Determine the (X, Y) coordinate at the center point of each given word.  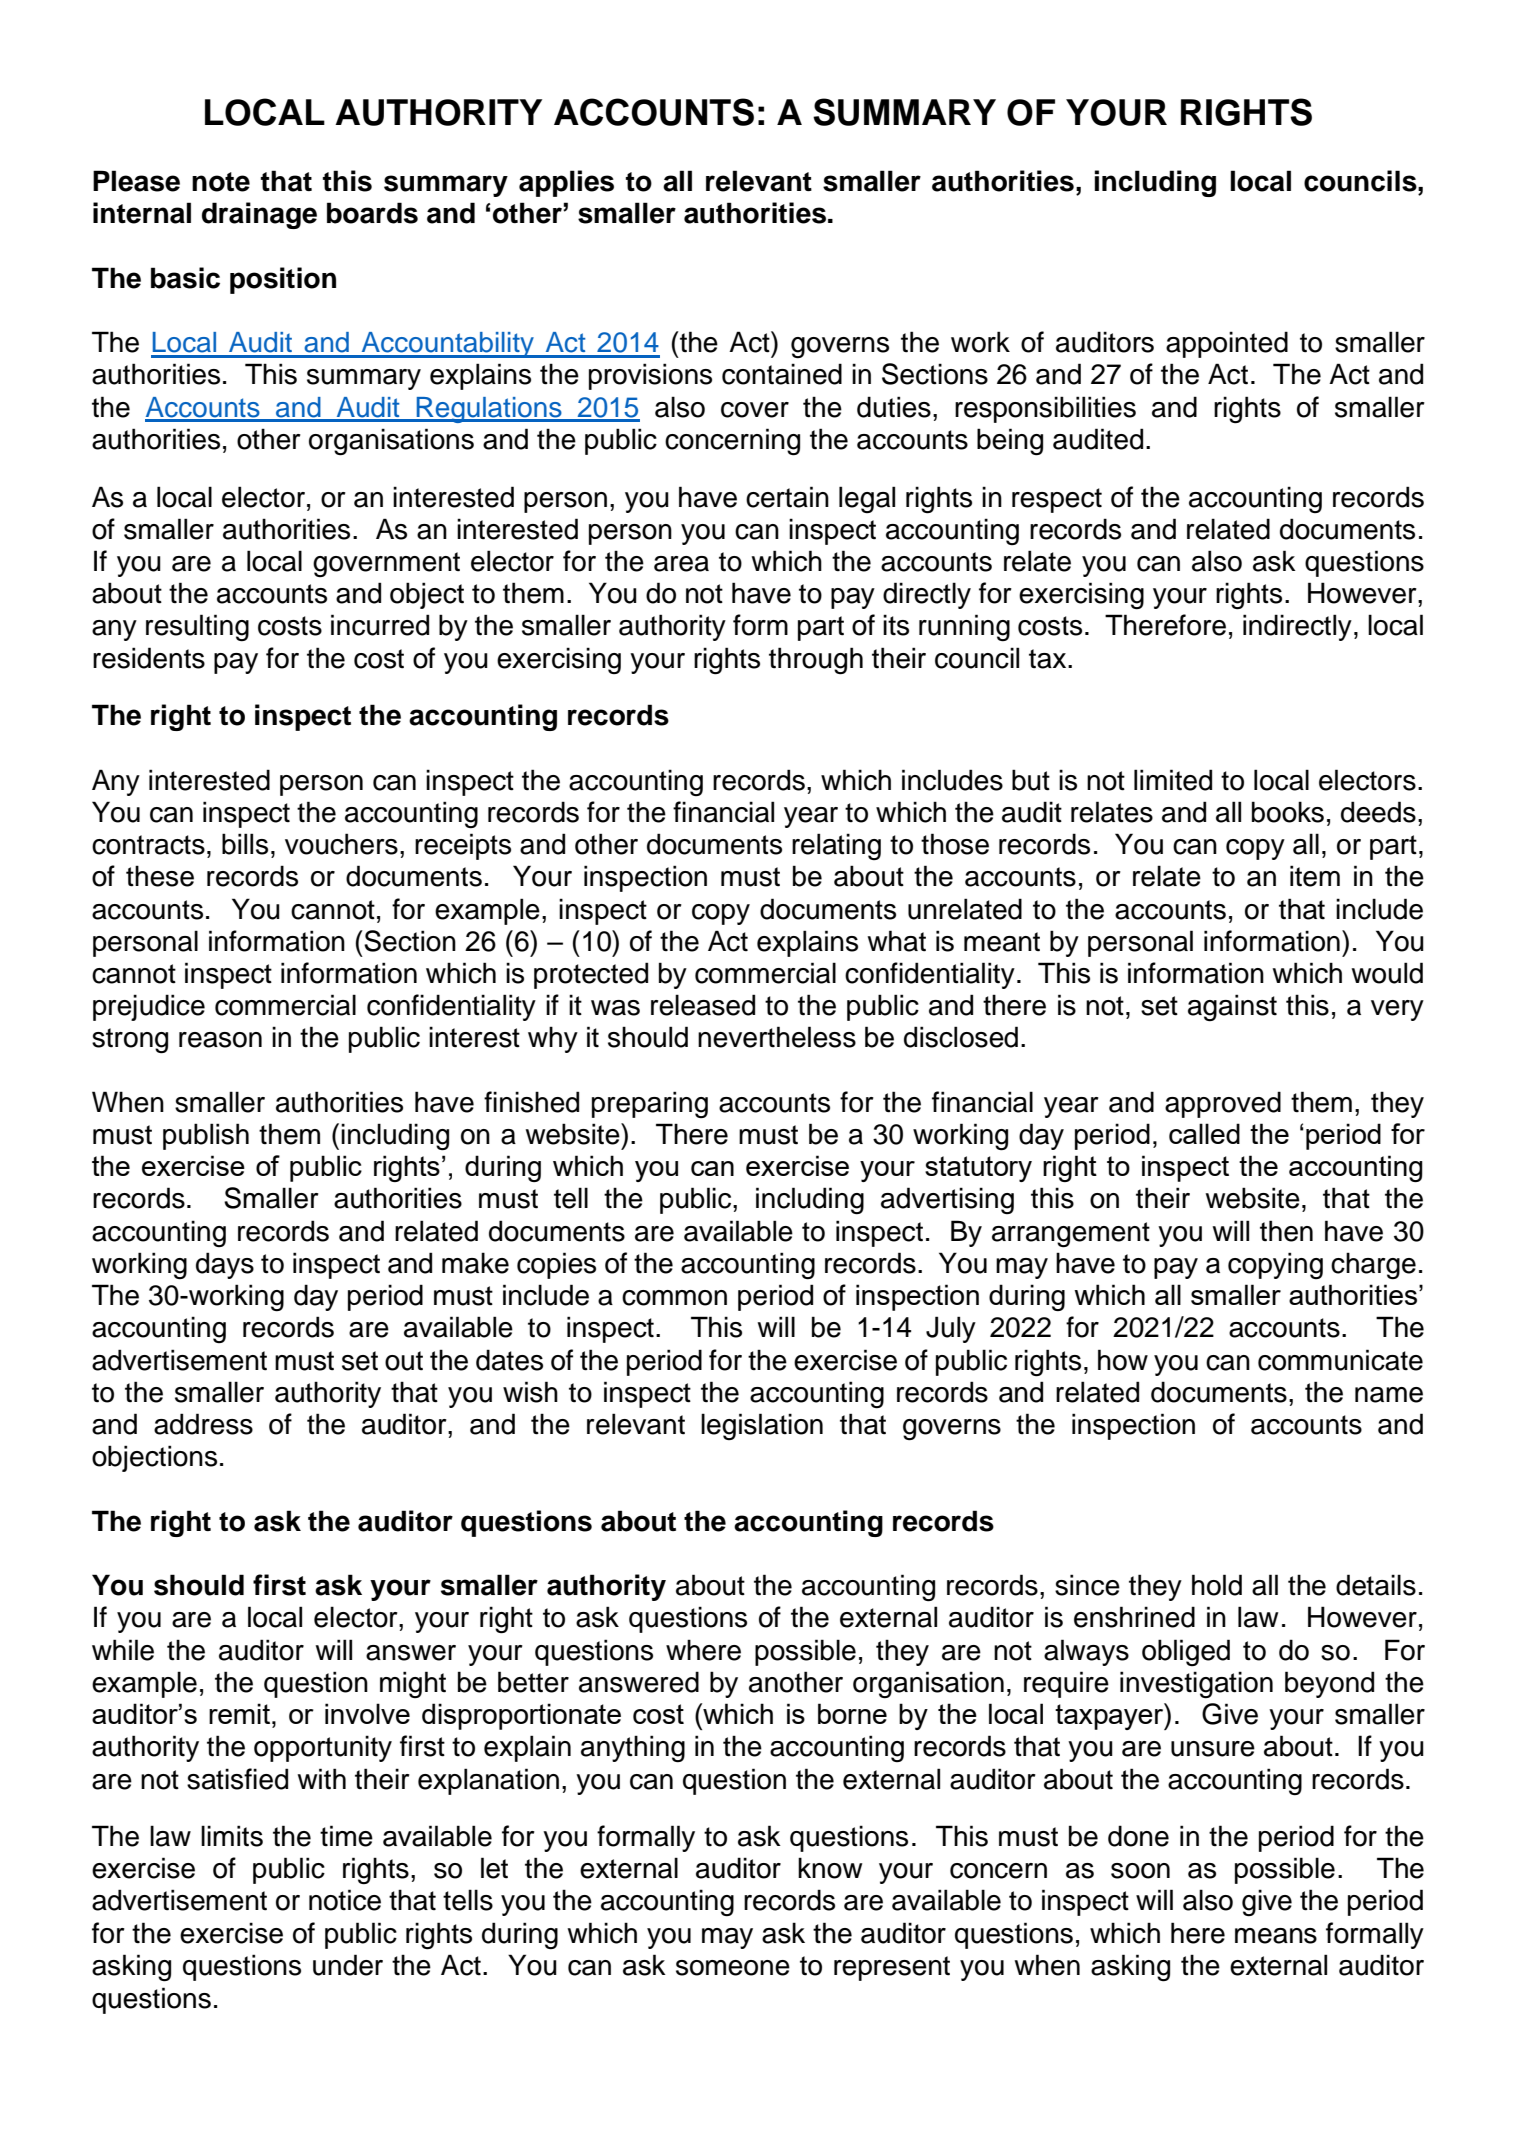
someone (733, 1968)
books (1288, 812)
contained (782, 374)
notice (345, 1900)
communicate (1340, 1360)
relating (836, 846)
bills (245, 844)
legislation (762, 1426)
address (203, 1424)
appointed (1227, 344)
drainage (259, 215)
